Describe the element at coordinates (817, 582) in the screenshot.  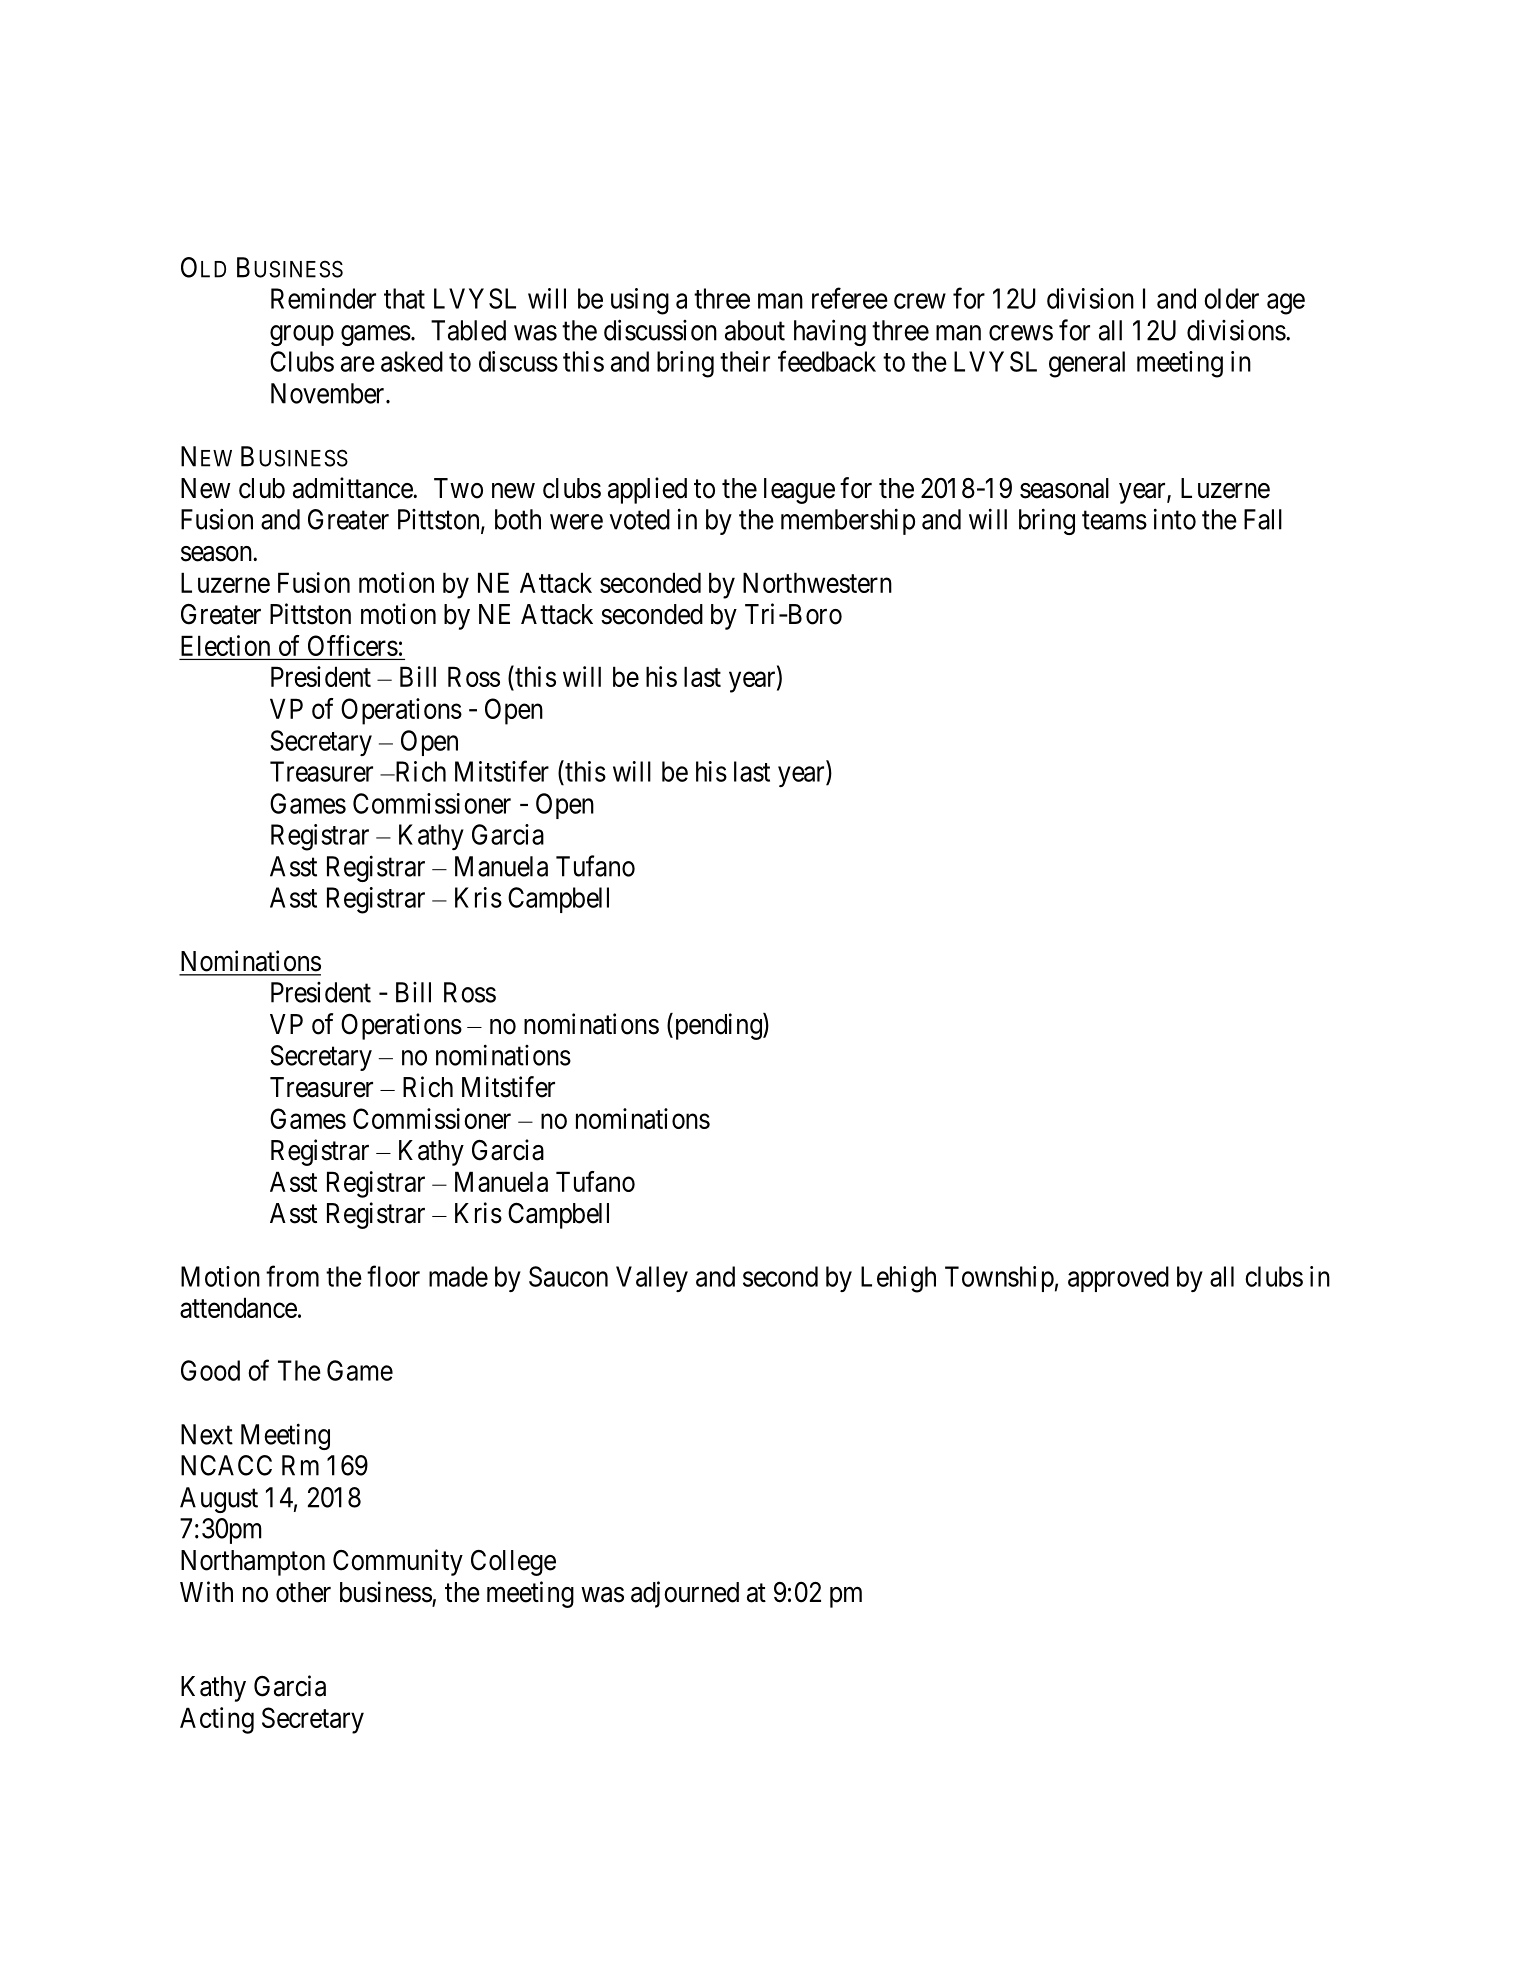
I see `Northwestern` at that location.
